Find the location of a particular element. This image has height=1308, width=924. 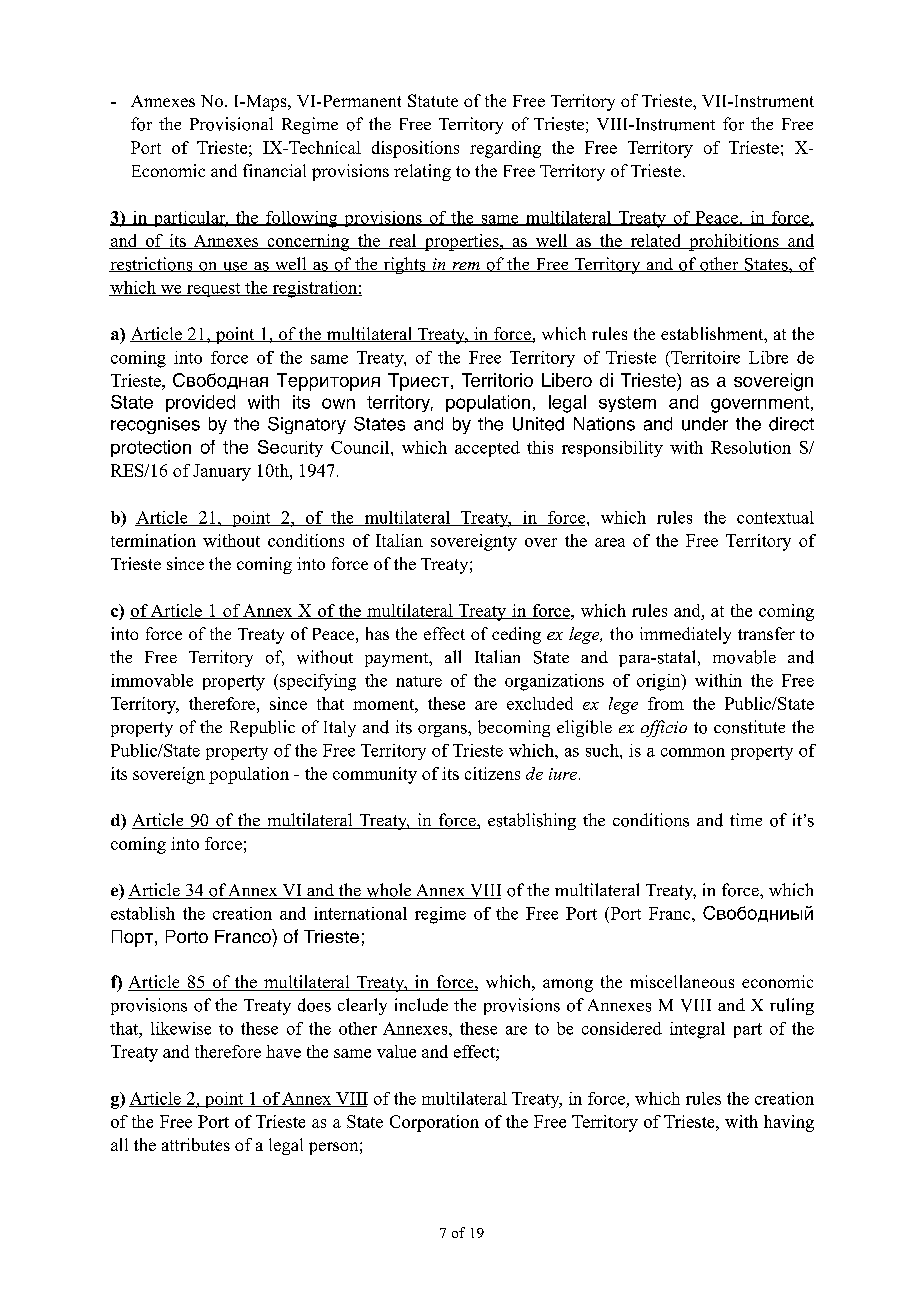

citizens is located at coordinates (492, 773).
